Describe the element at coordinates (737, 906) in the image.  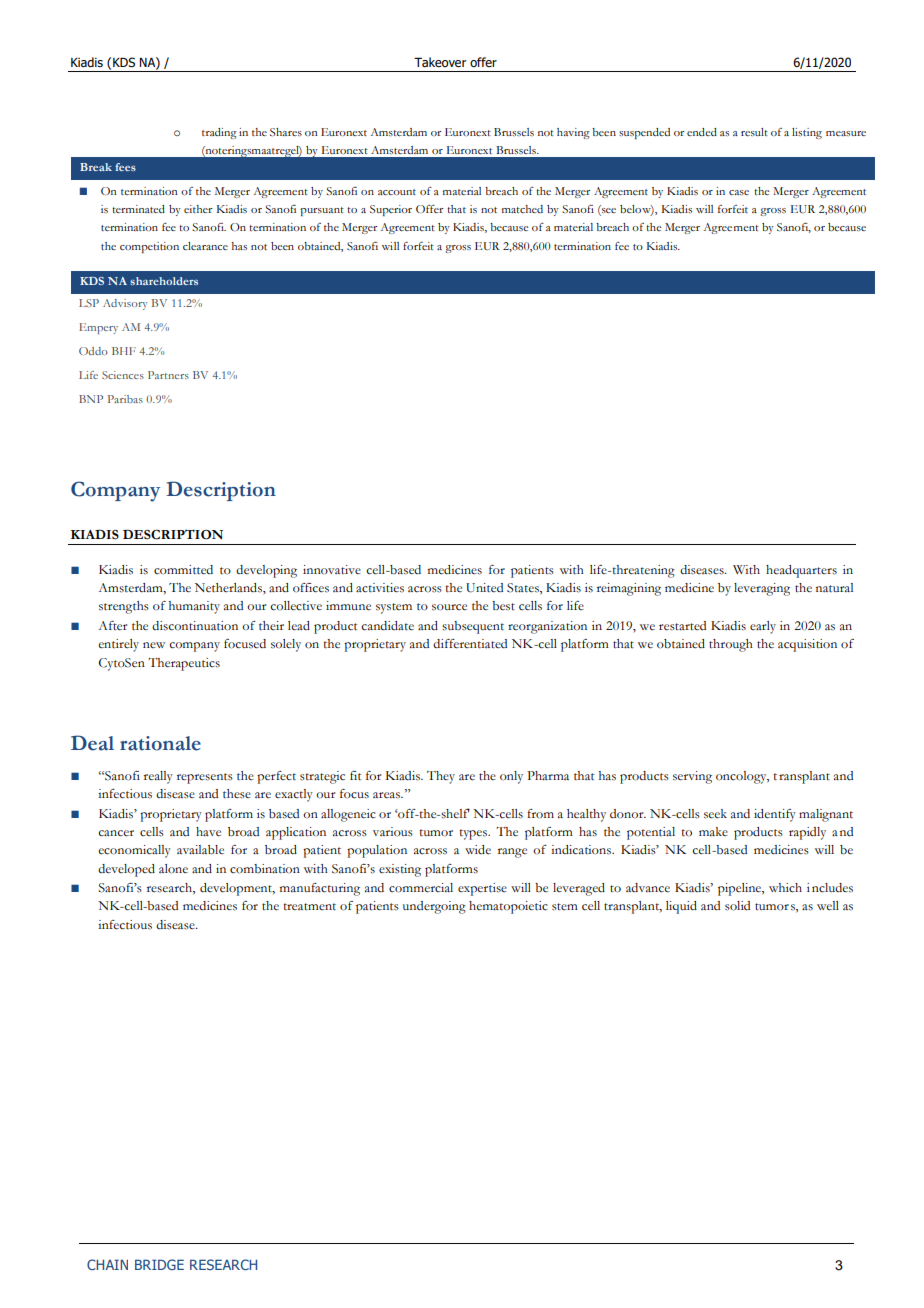
I see `solid` at that location.
